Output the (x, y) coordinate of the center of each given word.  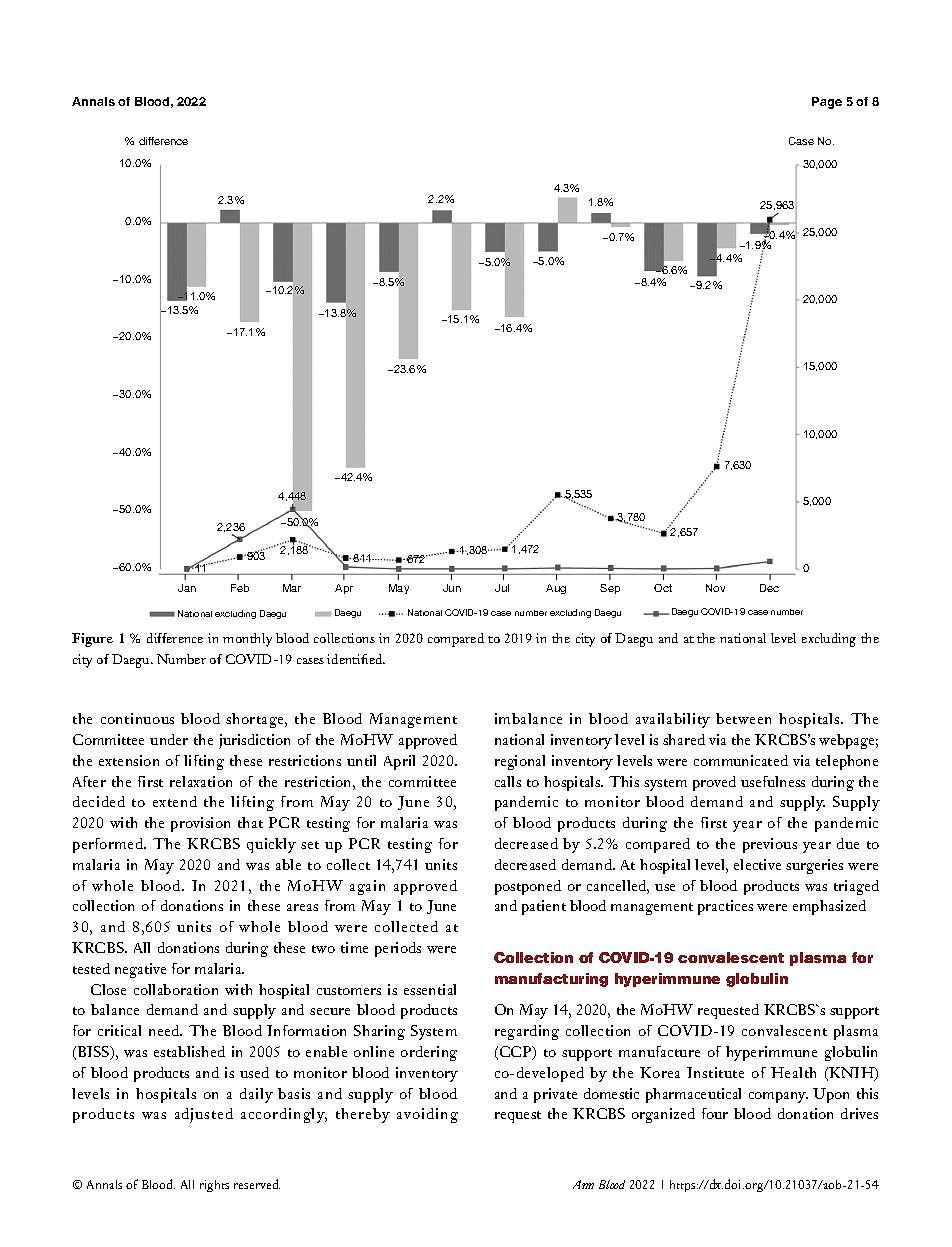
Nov (715, 588)
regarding (527, 1032)
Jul (502, 588)
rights (214, 1186)
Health (793, 1072)
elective (757, 864)
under (169, 739)
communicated (741, 760)
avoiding (427, 1115)
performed (109, 845)
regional (520, 762)
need (165, 1030)
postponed (528, 887)
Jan (187, 588)
